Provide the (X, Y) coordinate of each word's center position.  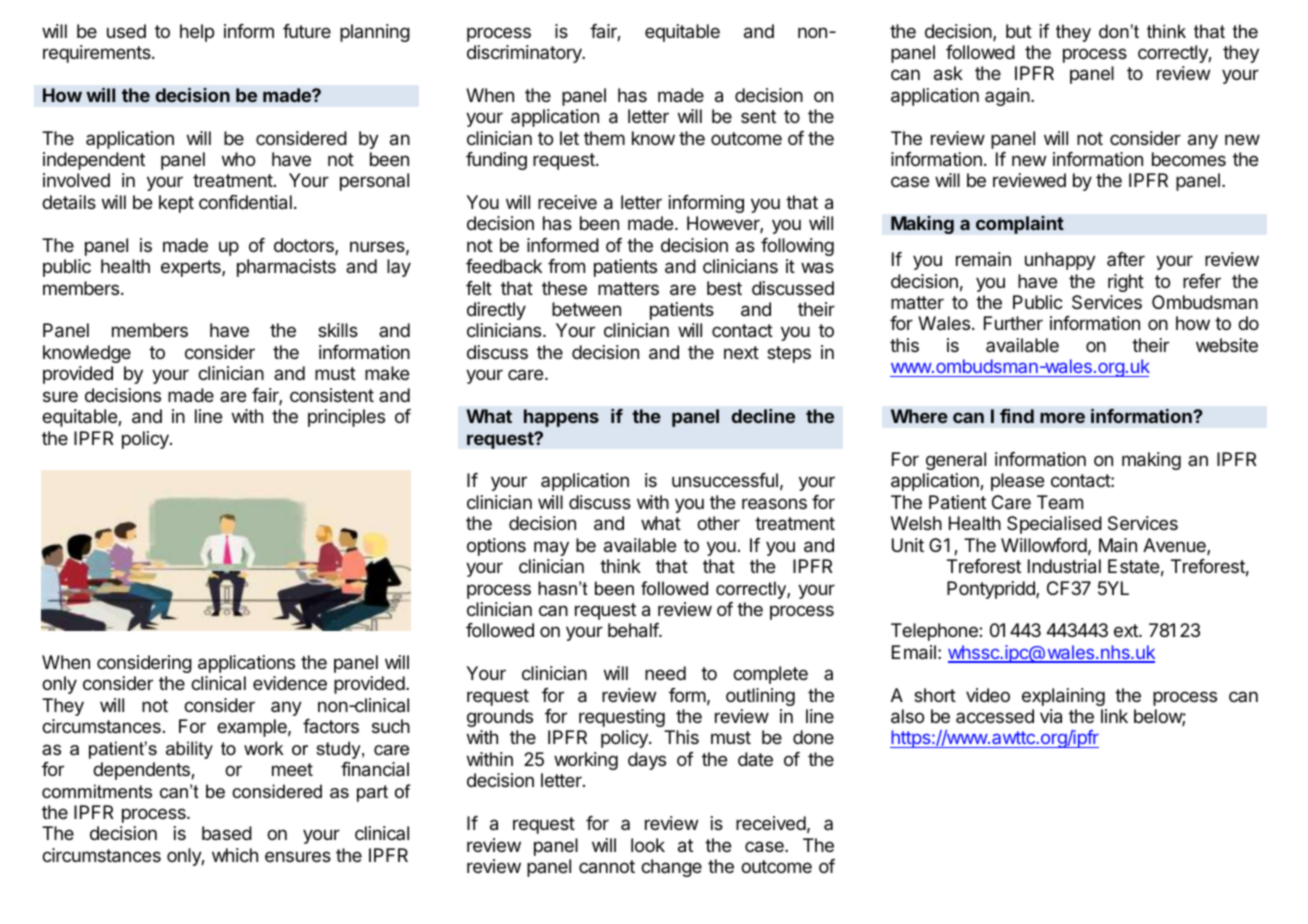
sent (758, 116)
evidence (290, 683)
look (648, 845)
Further (1013, 323)
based (227, 833)
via (1051, 716)
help (197, 33)
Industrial (1064, 566)
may (551, 548)
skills (338, 330)
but (1019, 31)
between (586, 309)
